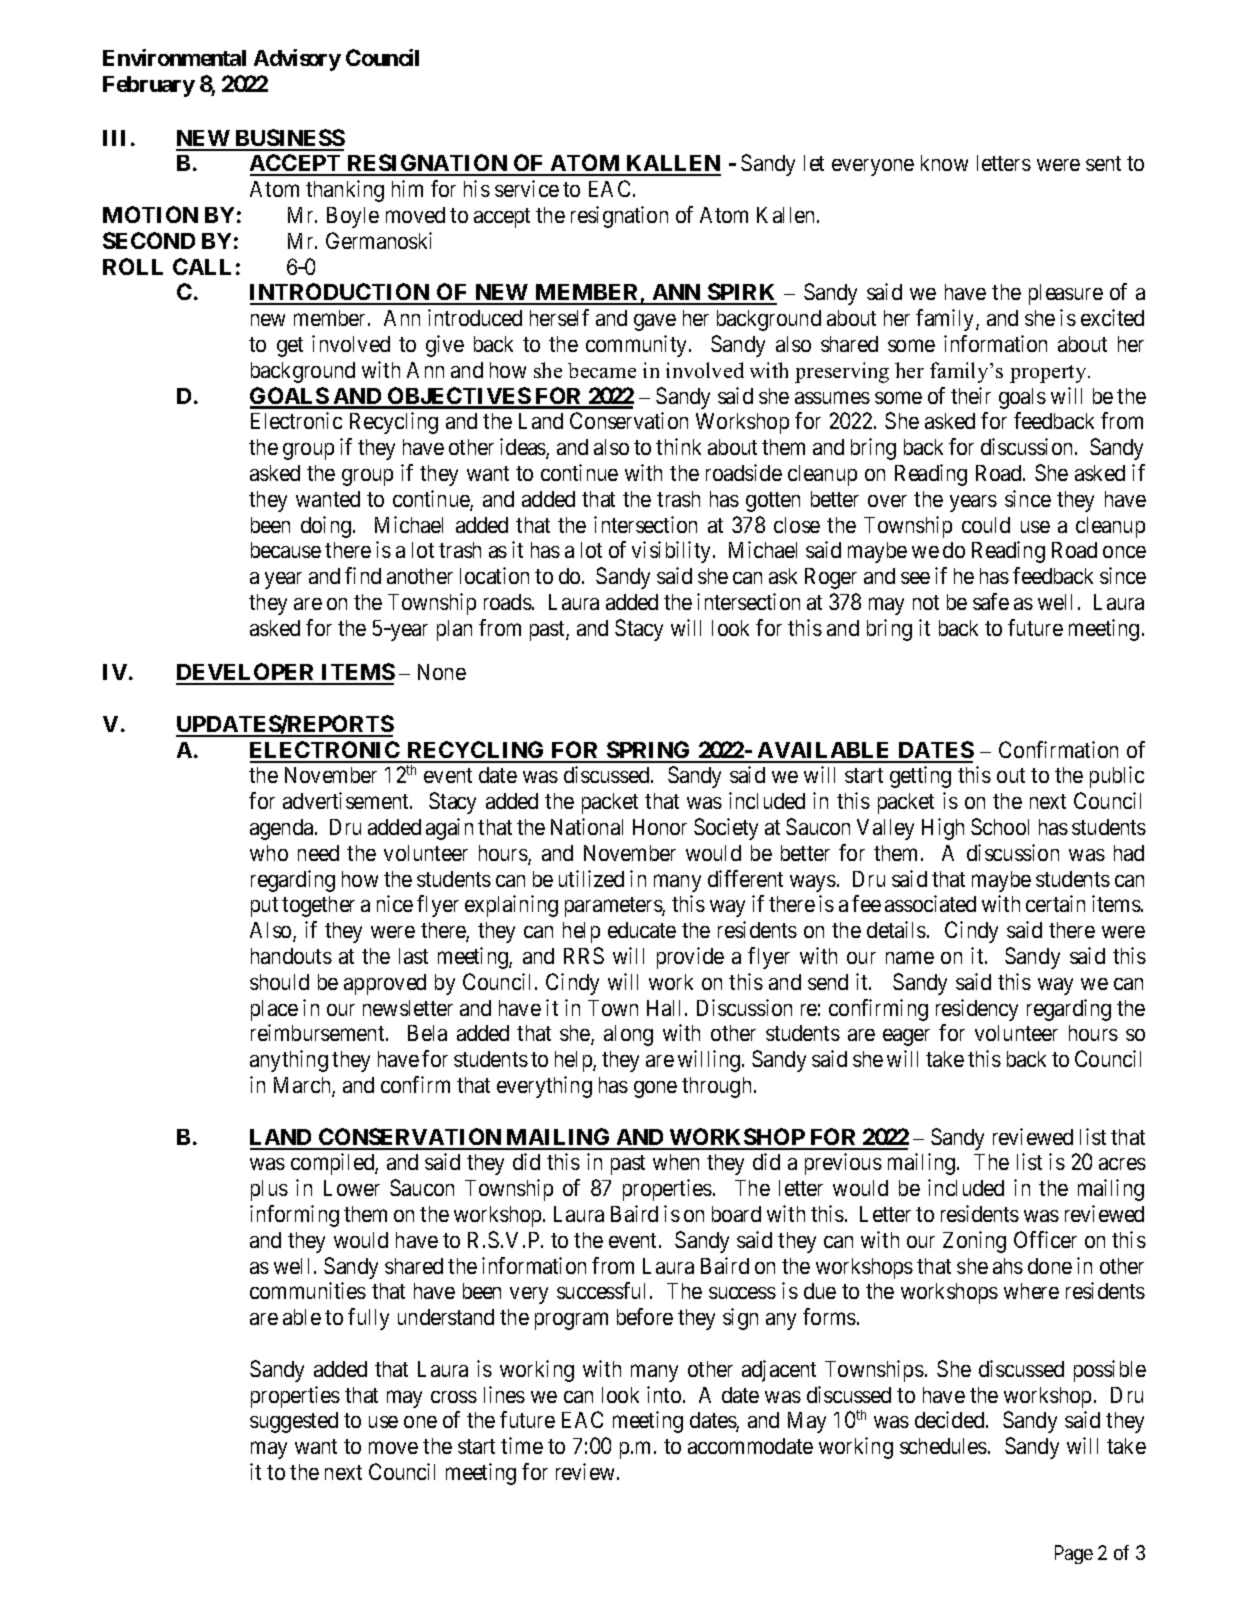  Describe the element at coordinates (678, 446) in the screenshot. I see `think` at that location.
